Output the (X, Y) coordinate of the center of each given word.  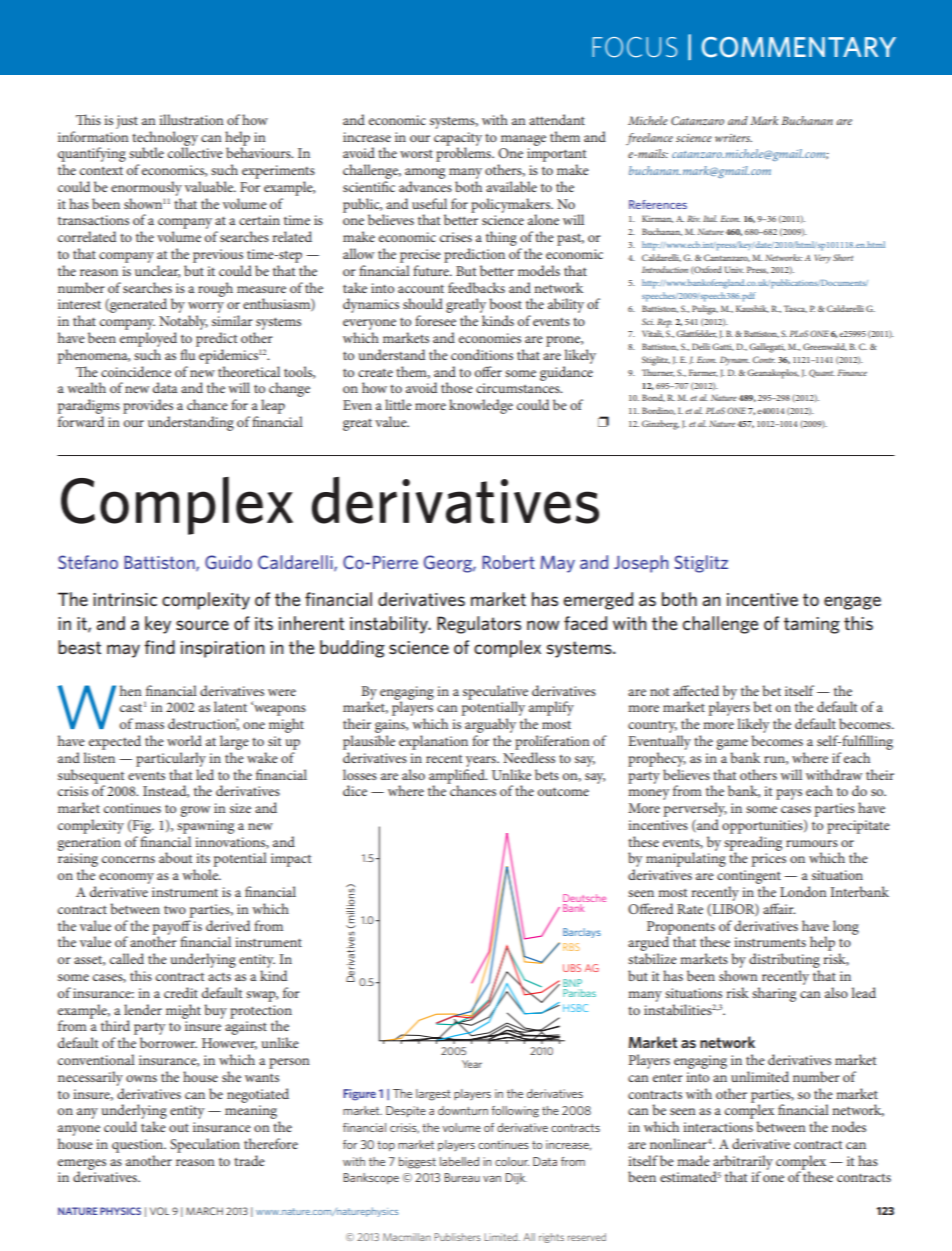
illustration (191, 119)
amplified (458, 776)
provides (148, 406)
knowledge (481, 406)
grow (195, 811)
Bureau (462, 1177)
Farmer (703, 373)
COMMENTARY (799, 47)
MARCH (204, 1211)
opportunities (763, 827)
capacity (458, 140)
